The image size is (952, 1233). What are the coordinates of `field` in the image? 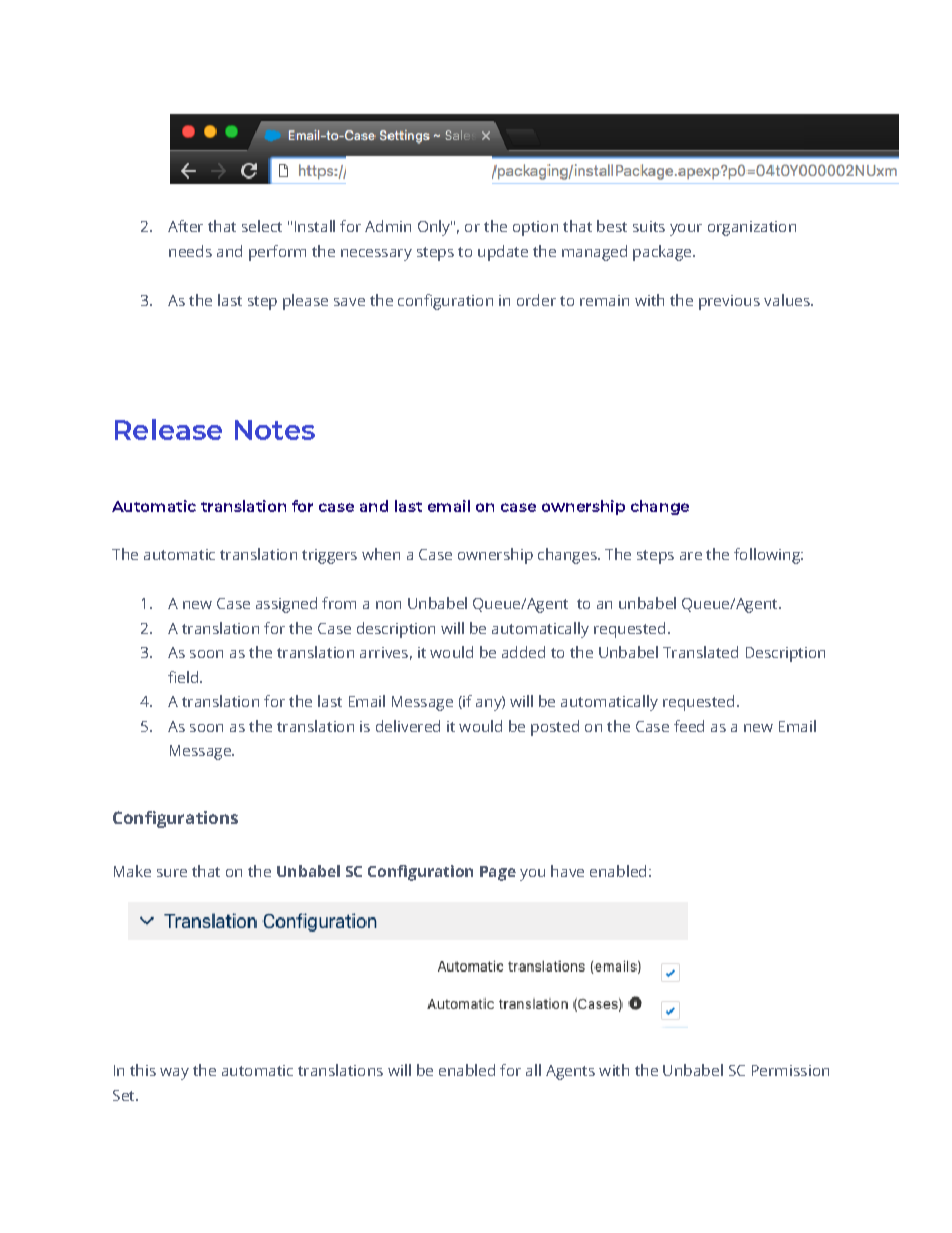 It's located at (183, 677).
